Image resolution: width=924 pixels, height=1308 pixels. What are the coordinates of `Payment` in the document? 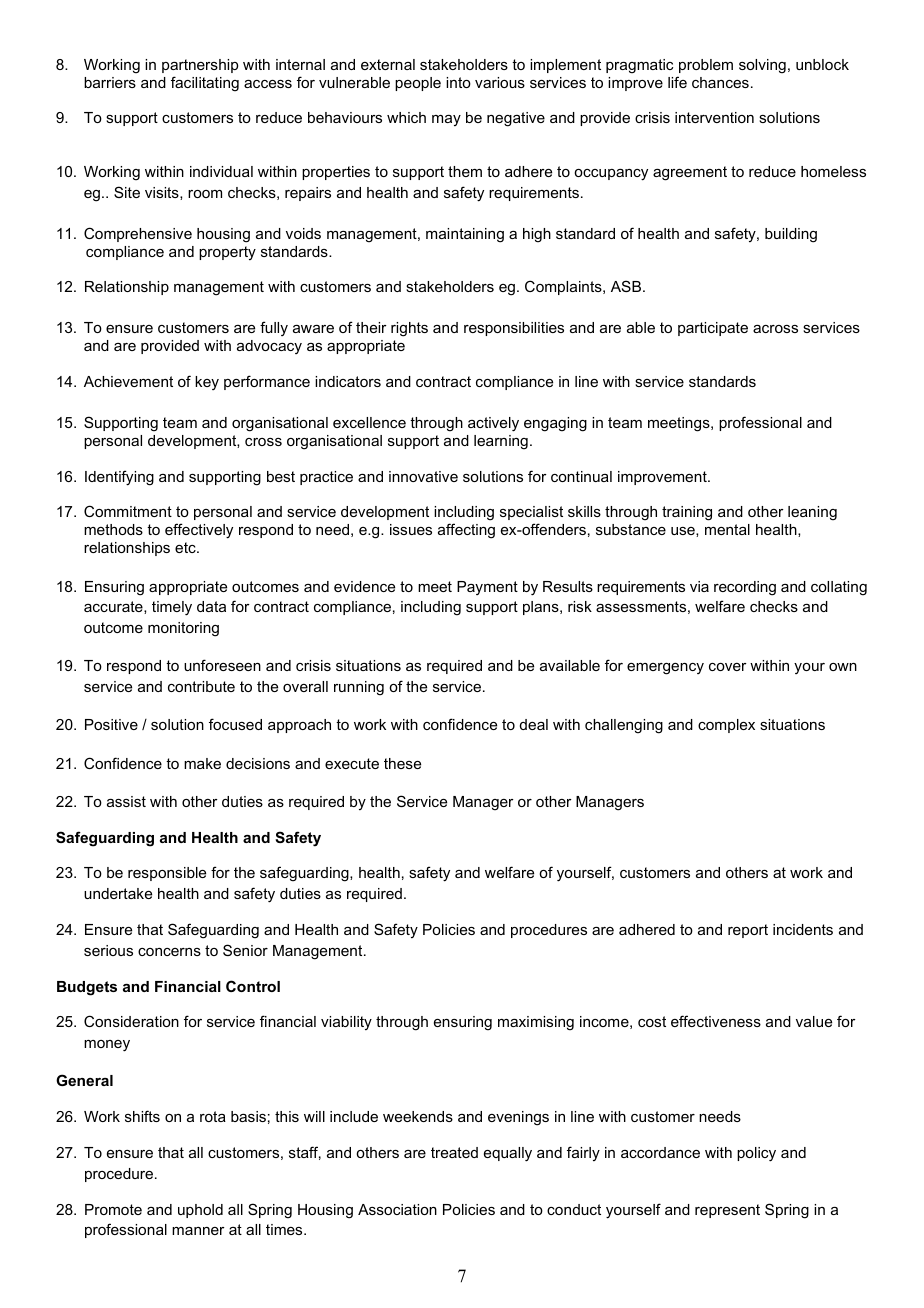 It's located at (487, 588).
